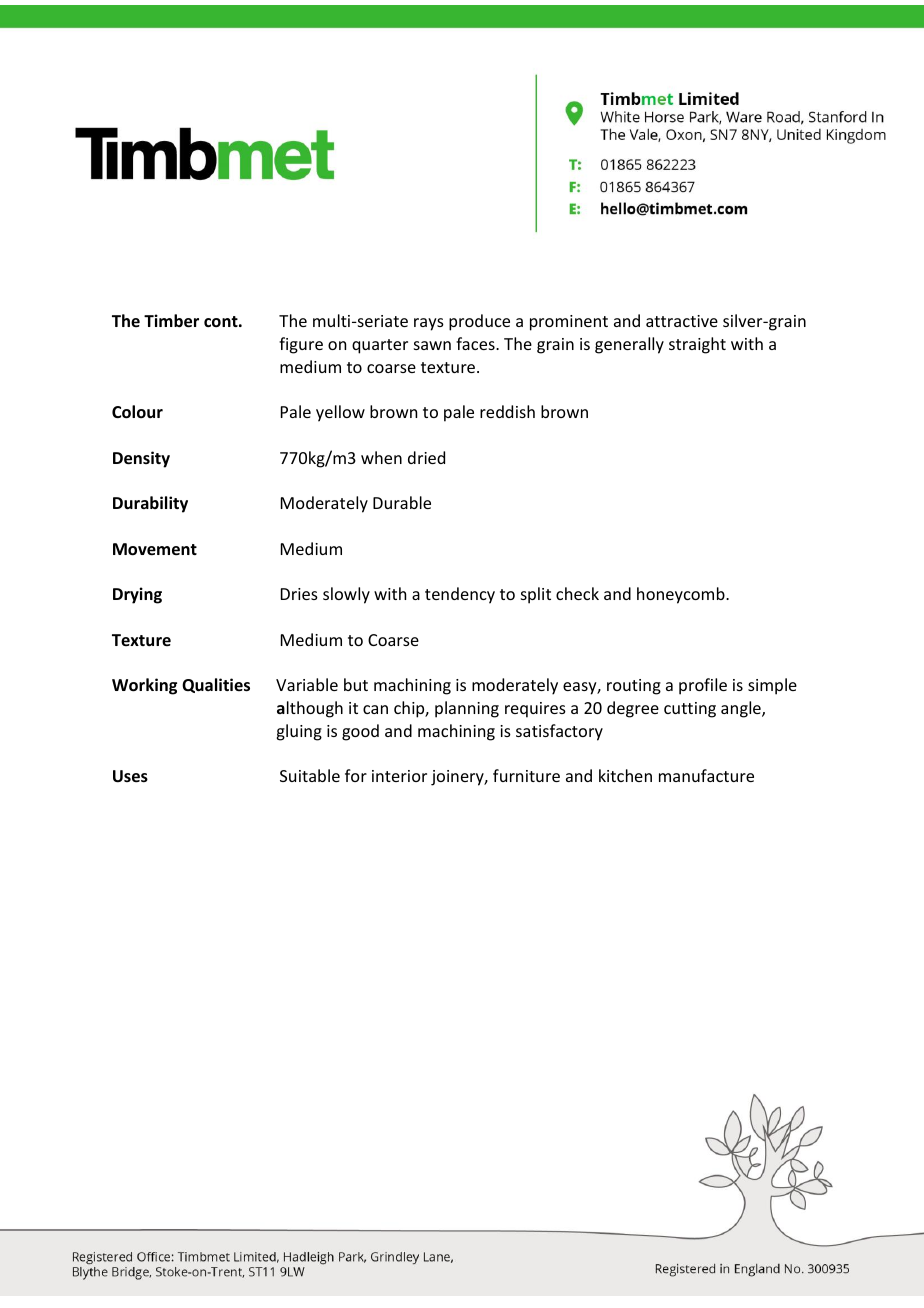  Describe the element at coordinates (356, 684) in the page. I see `but` at that location.
